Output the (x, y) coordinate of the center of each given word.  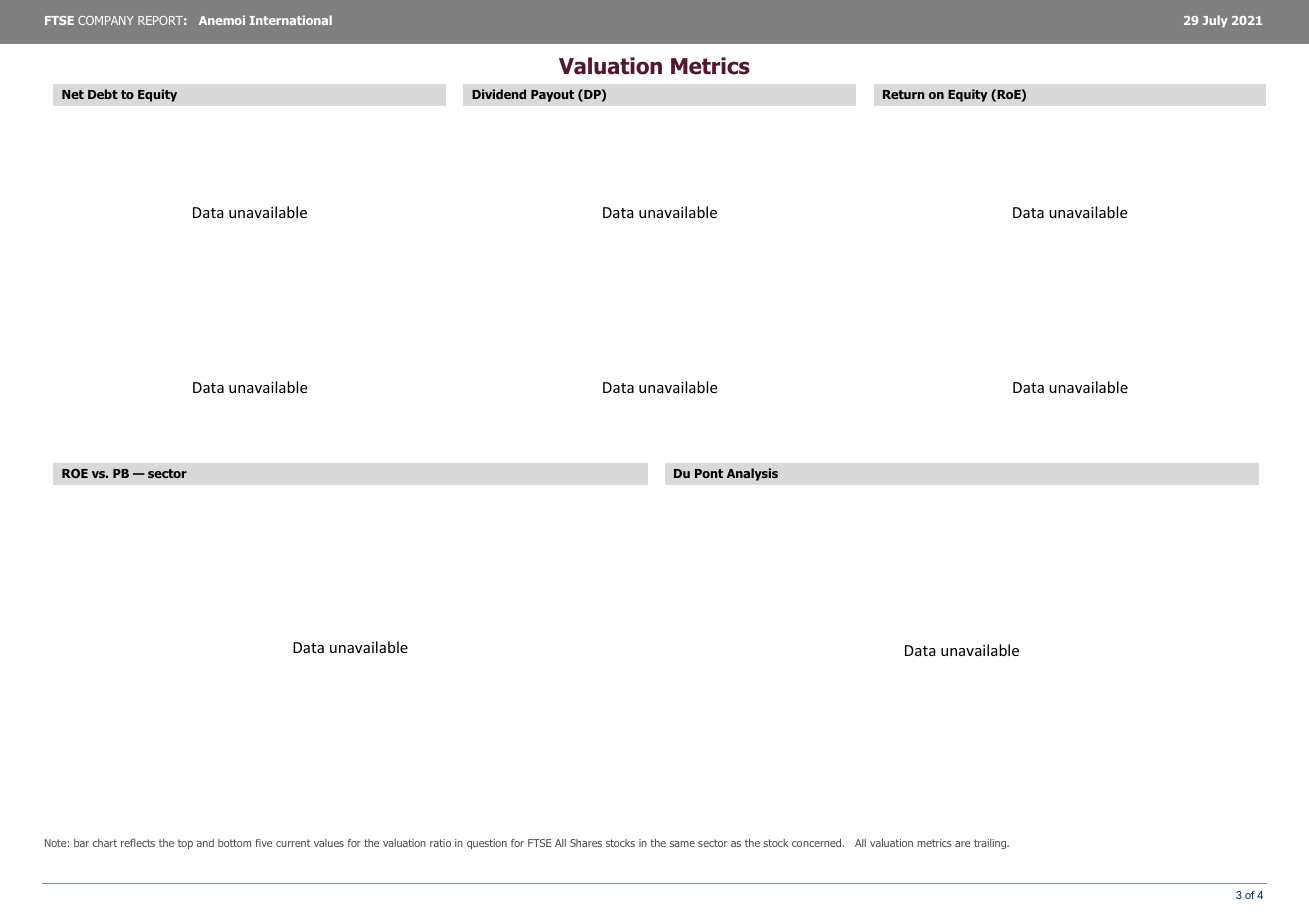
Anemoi (222, 20)
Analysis (752, 474)
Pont (709, 473)
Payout (552, 96)
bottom (234, 843)
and (205, 843)
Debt (103, 94)
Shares (586, 843)
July (1215, 21)
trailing (991, 844)
